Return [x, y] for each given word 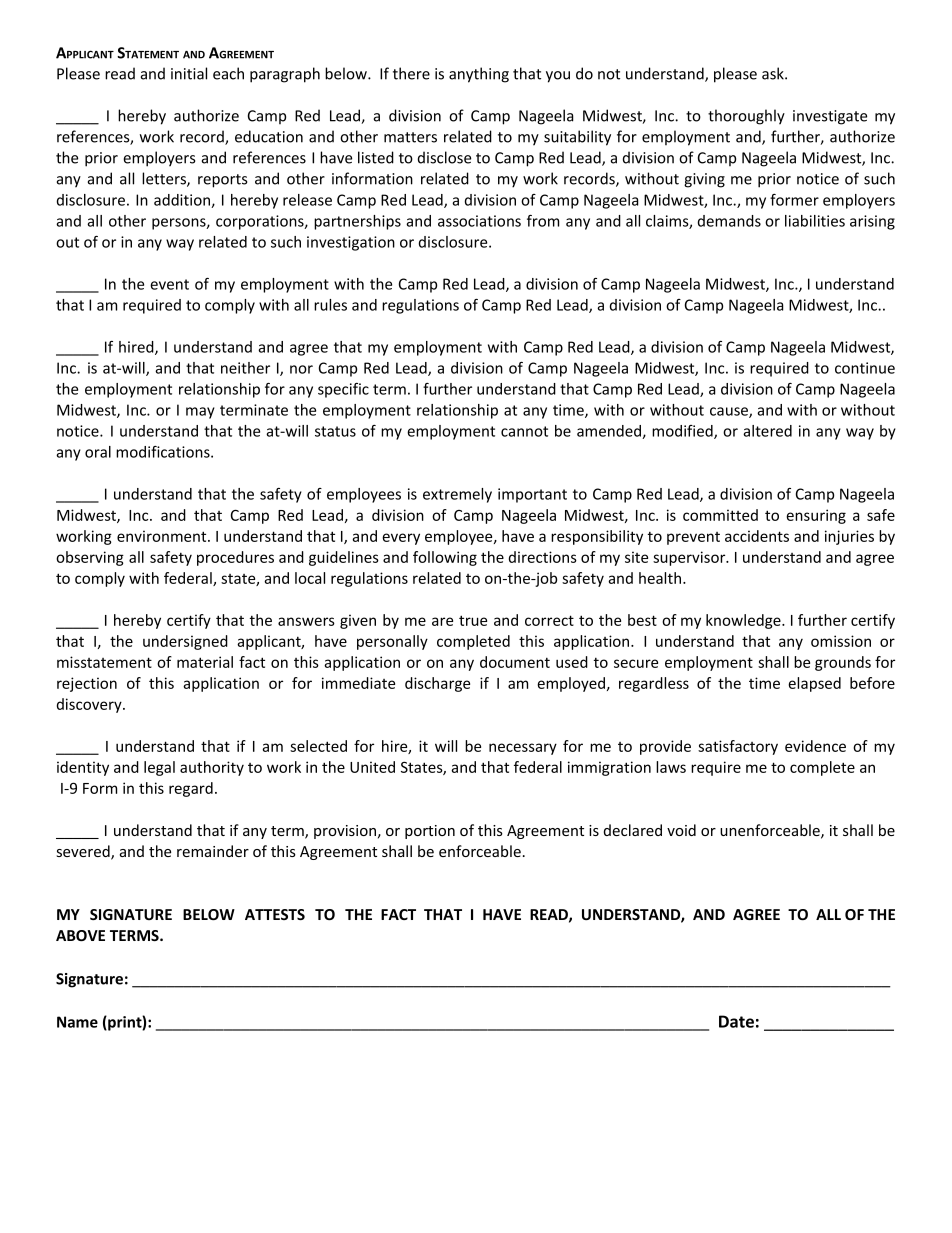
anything [479, 75]
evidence [815, 746]
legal [159, 768]
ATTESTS [275, 914]
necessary [523, 749]
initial [189, 73]
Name [77, 1022]
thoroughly [746, 117]
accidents [757, 536]
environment [163, 536]
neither [245, 368]
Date [736, 1021]
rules [330, 305]
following [445, 558]
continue [865, 368]
